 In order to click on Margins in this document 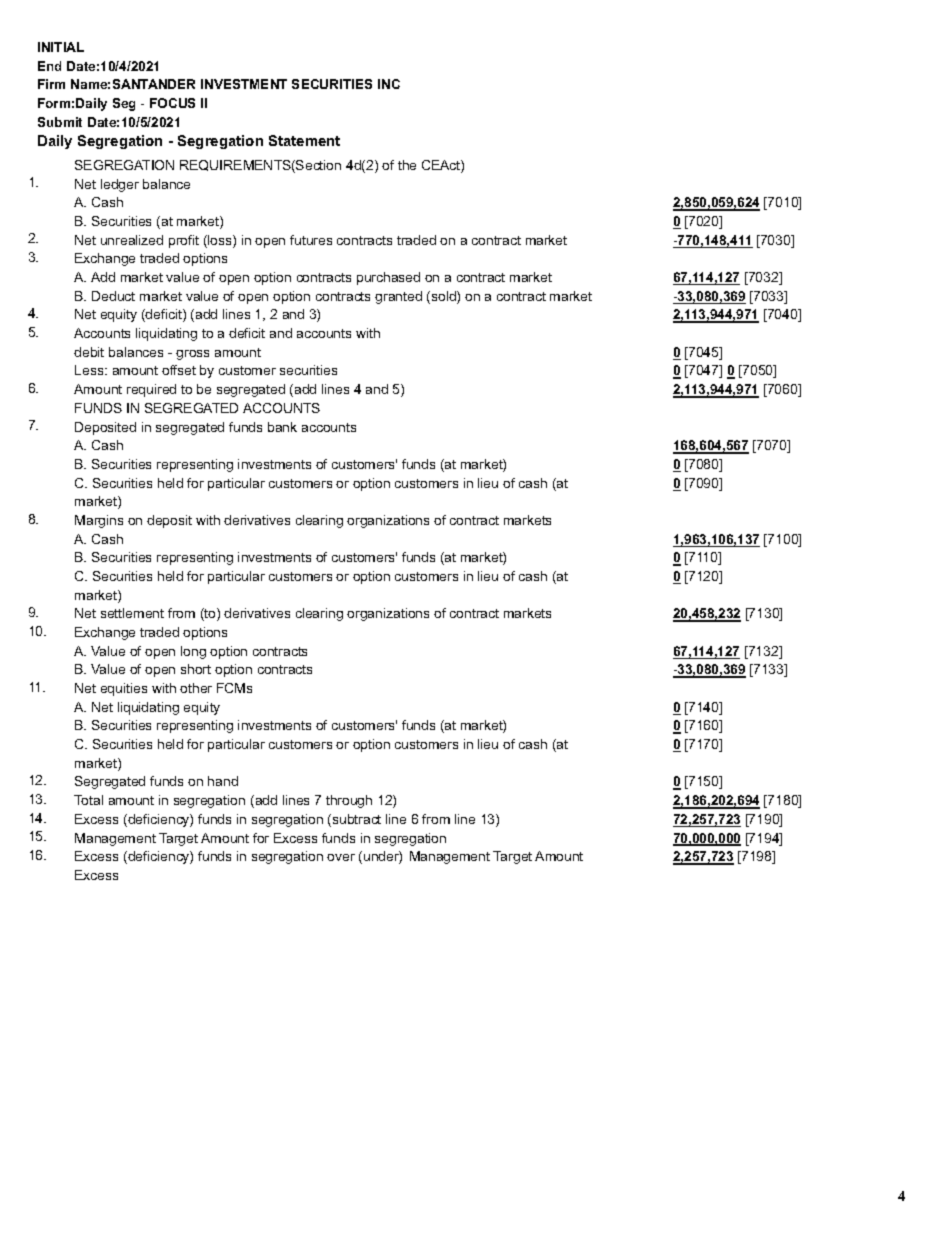, I will do `click(99, 521)`.
